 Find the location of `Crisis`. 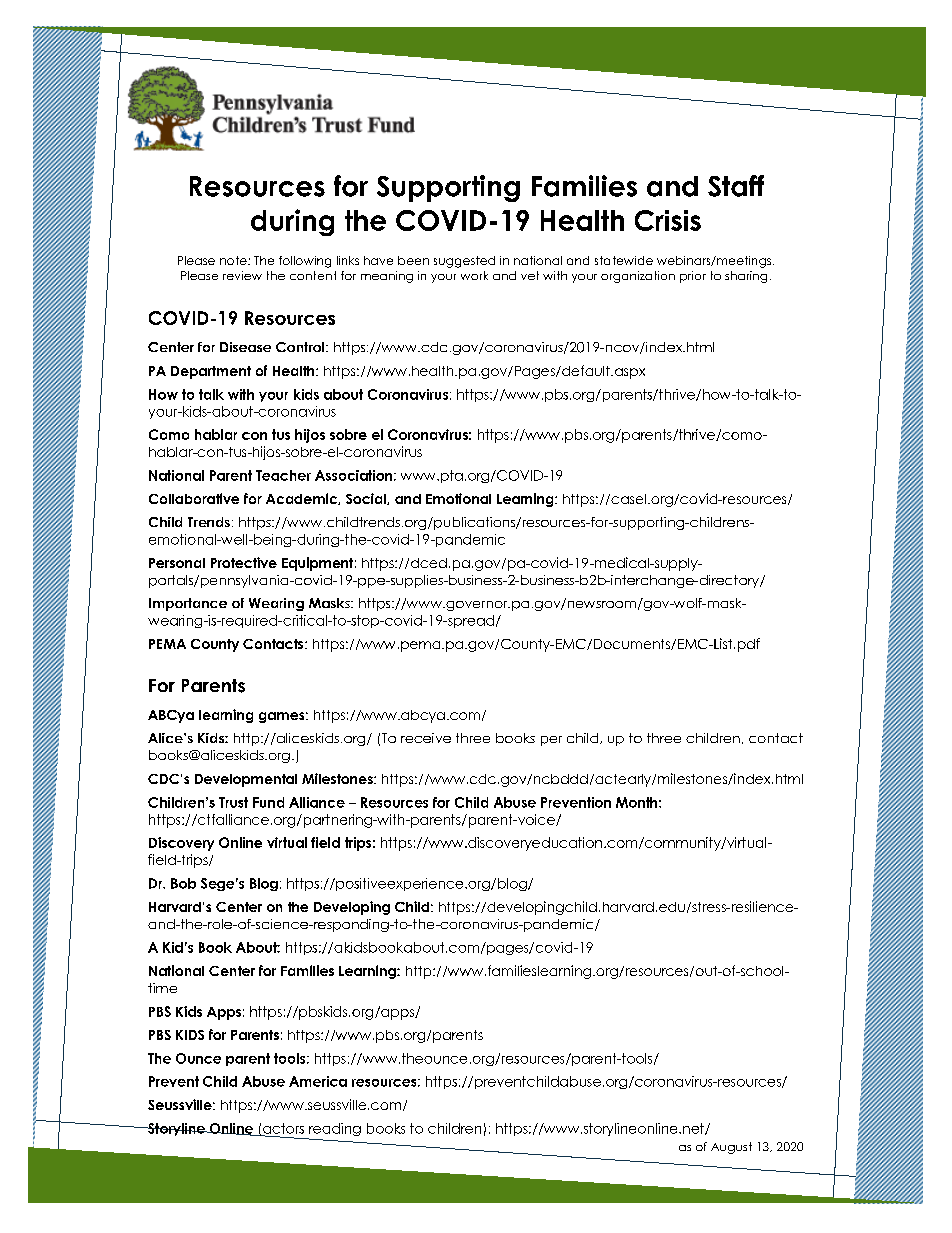

Crisis is located at coordinates (668, 220).
